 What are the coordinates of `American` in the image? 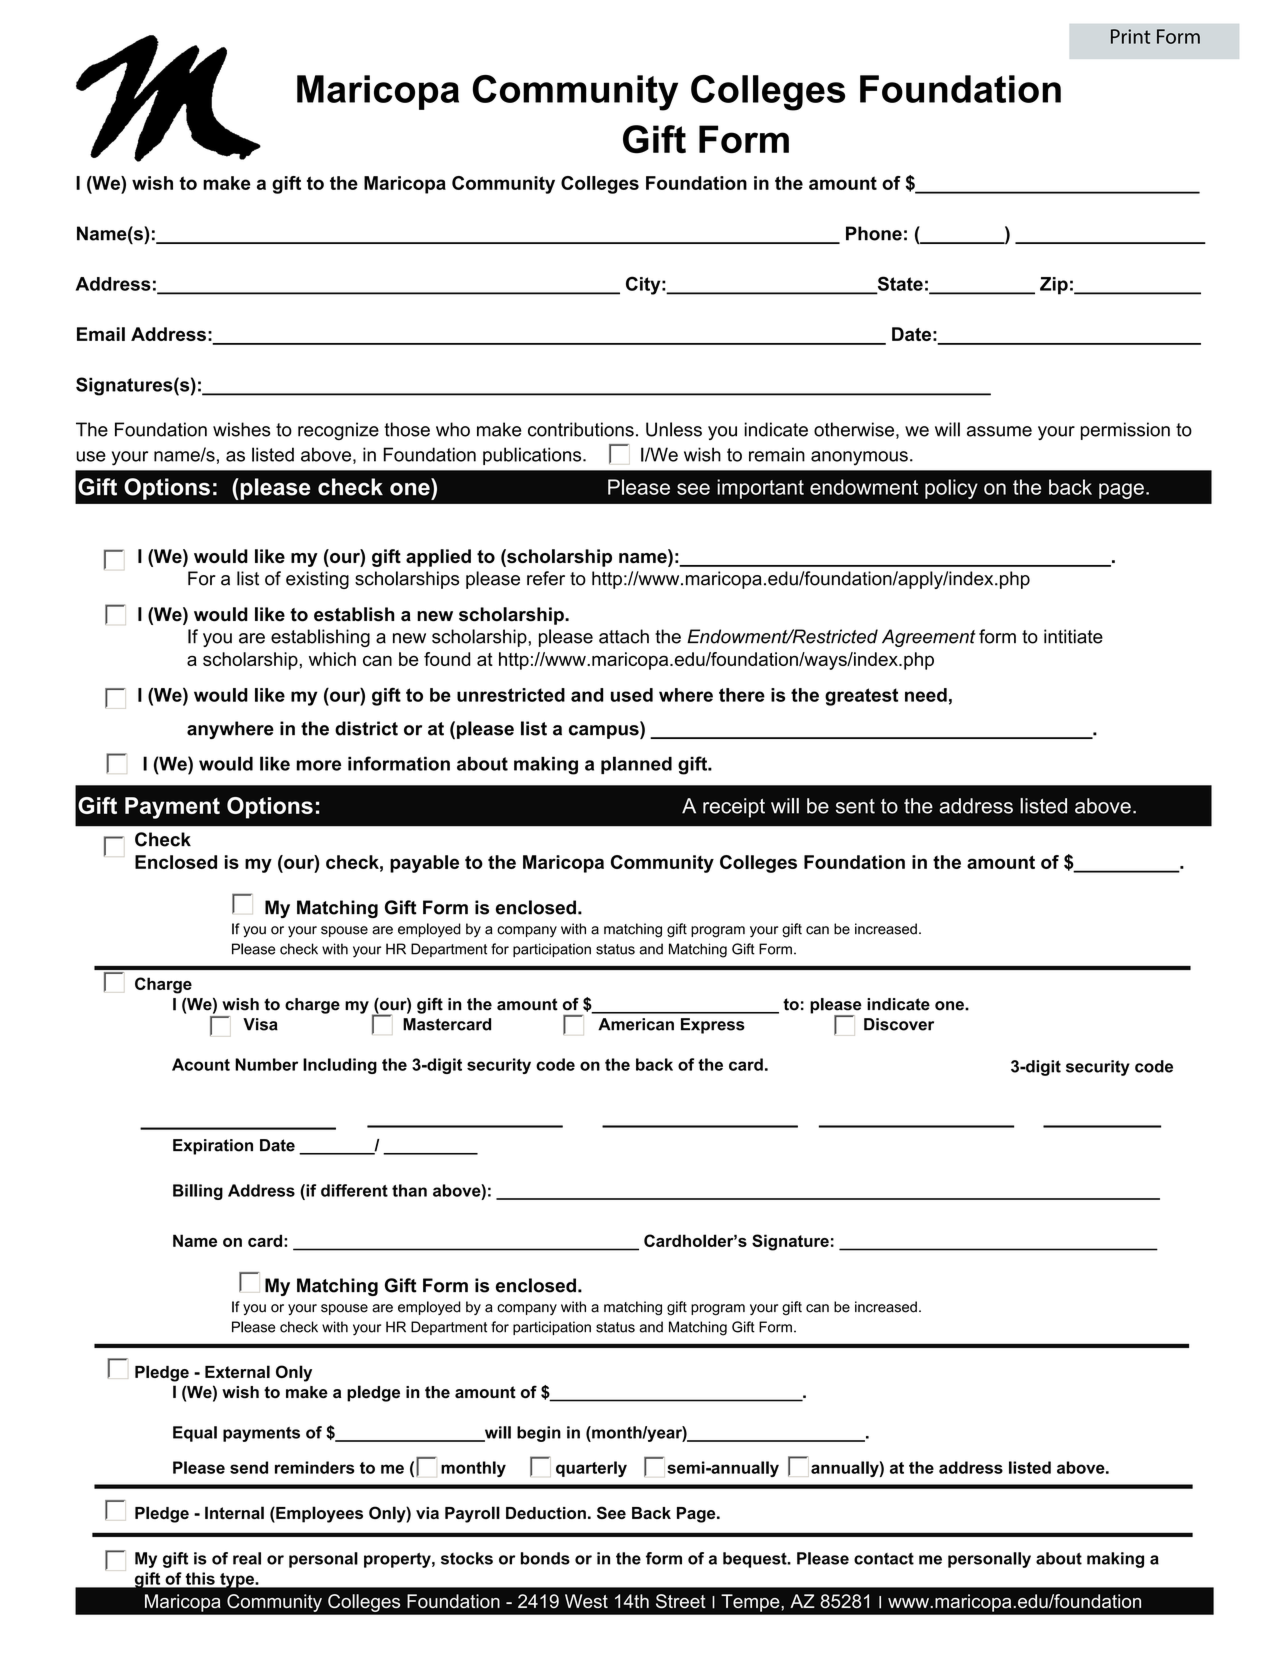 It's located at (636, 1024).
